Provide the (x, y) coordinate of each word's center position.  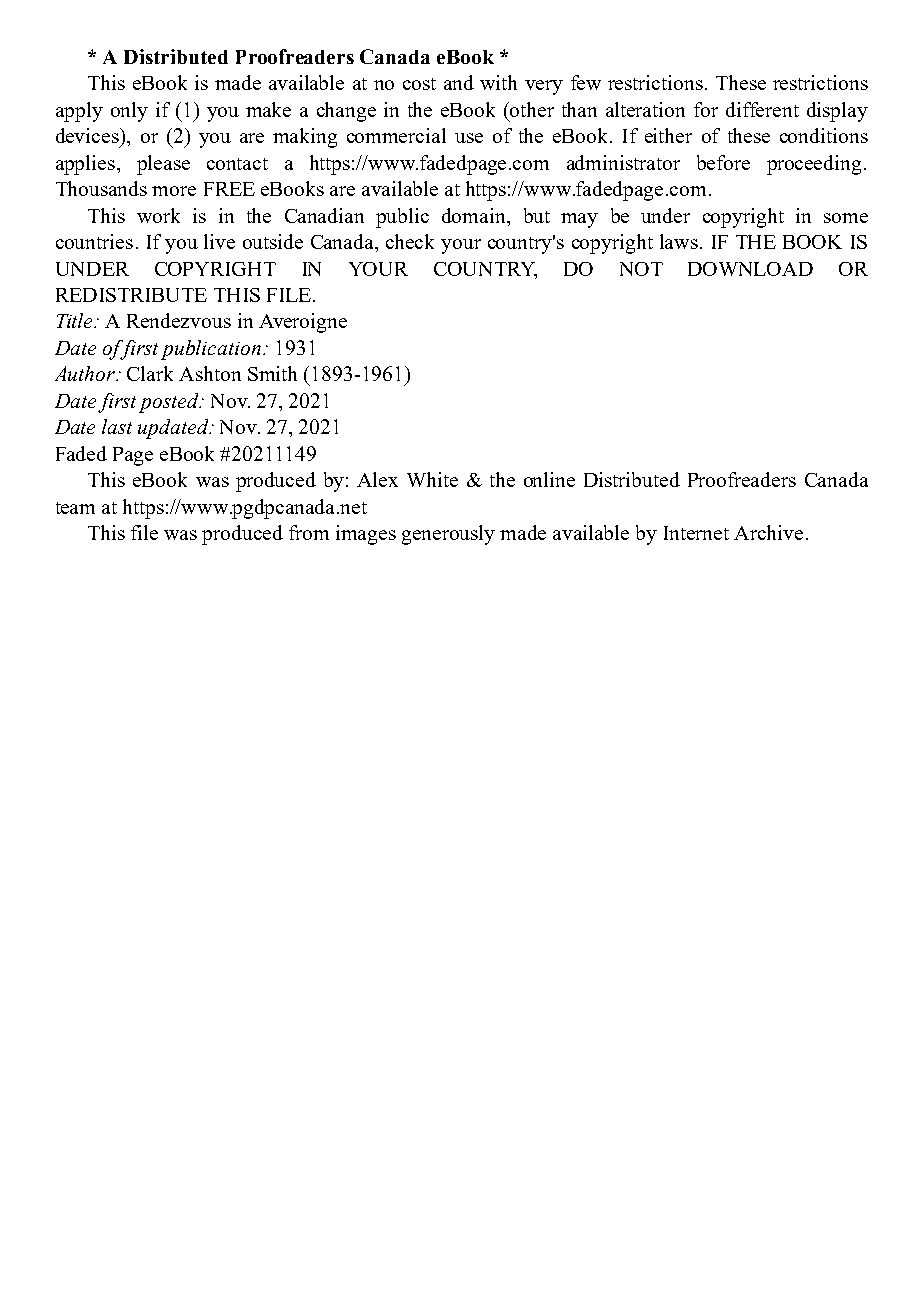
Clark (150, 373)
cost (419, 84)
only (129, 112)
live (219, 241)
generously (448, 535)
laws (679, 241)
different (762, 109)
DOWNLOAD (750, 269)
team (75, 508)
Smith (272, 373)
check (410, 241)
